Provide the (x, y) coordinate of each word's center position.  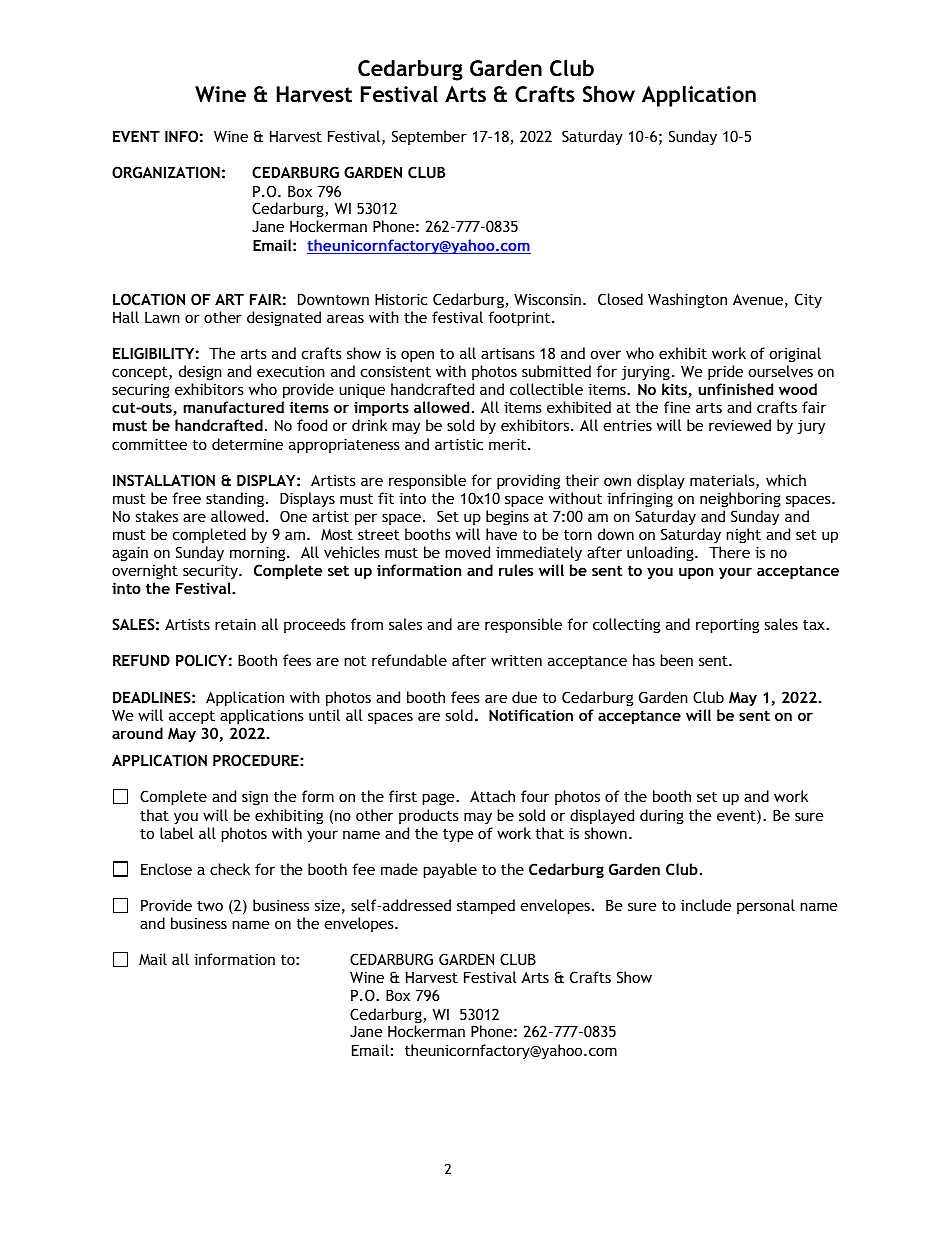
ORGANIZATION (166, 172)
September (429, 137)
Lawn (162, 317)
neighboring (740, 499)
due (524, 697)
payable (450, 870)
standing (235, 499)
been (676, 660)
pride (725, 372)
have (501, 534)
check (230, 869)
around (137, 733)
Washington (687, 300)
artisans (508, 353)
